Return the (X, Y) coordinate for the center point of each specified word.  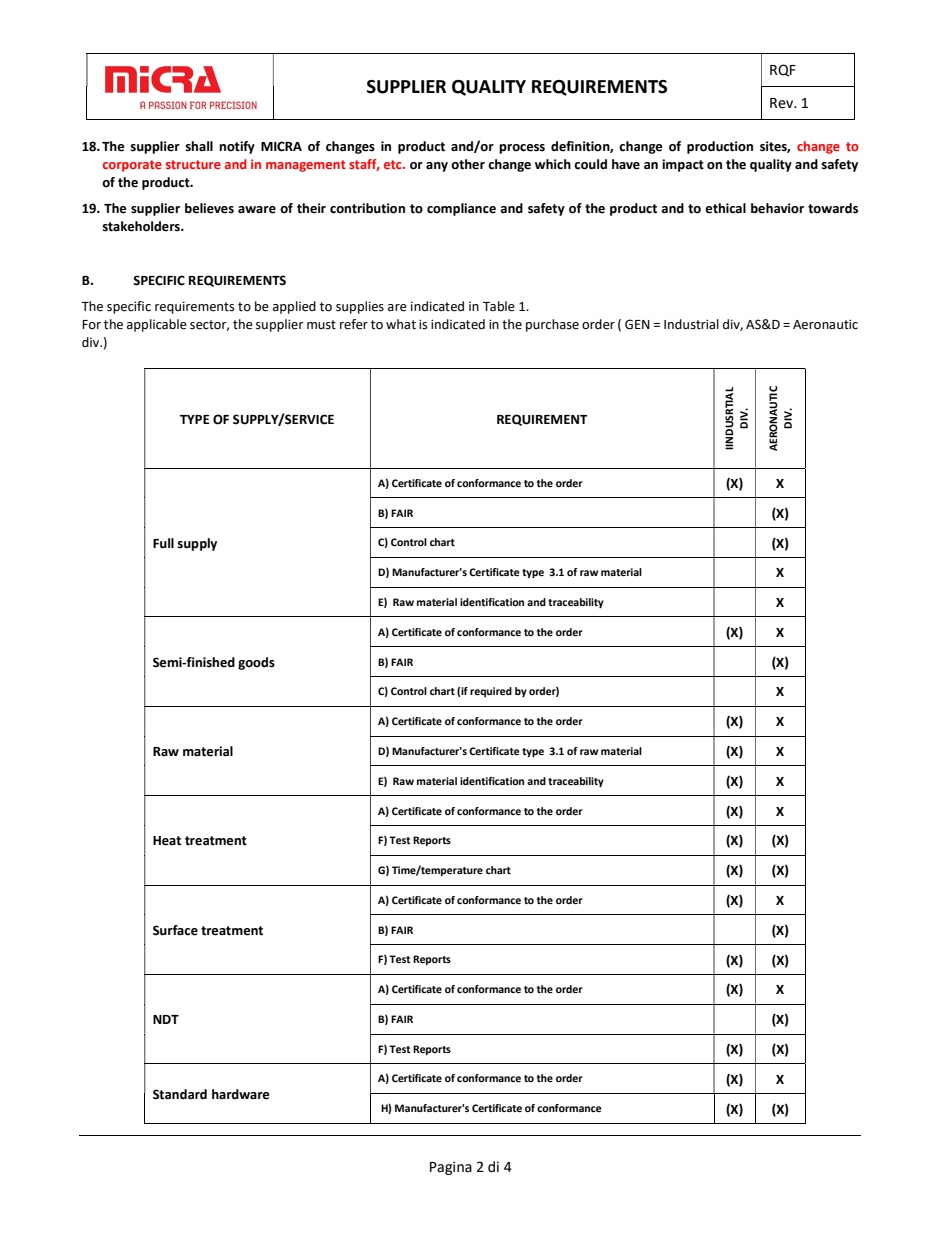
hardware (240, 1094)
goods (256, 663)
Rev (782, 103)
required (491, 692)
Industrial (691, 324)
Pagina (451, 1168)
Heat (167, 841)
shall (199, 146)
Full (163, 543)
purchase (552, 325)
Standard (180, 1094)
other (468, 164)
